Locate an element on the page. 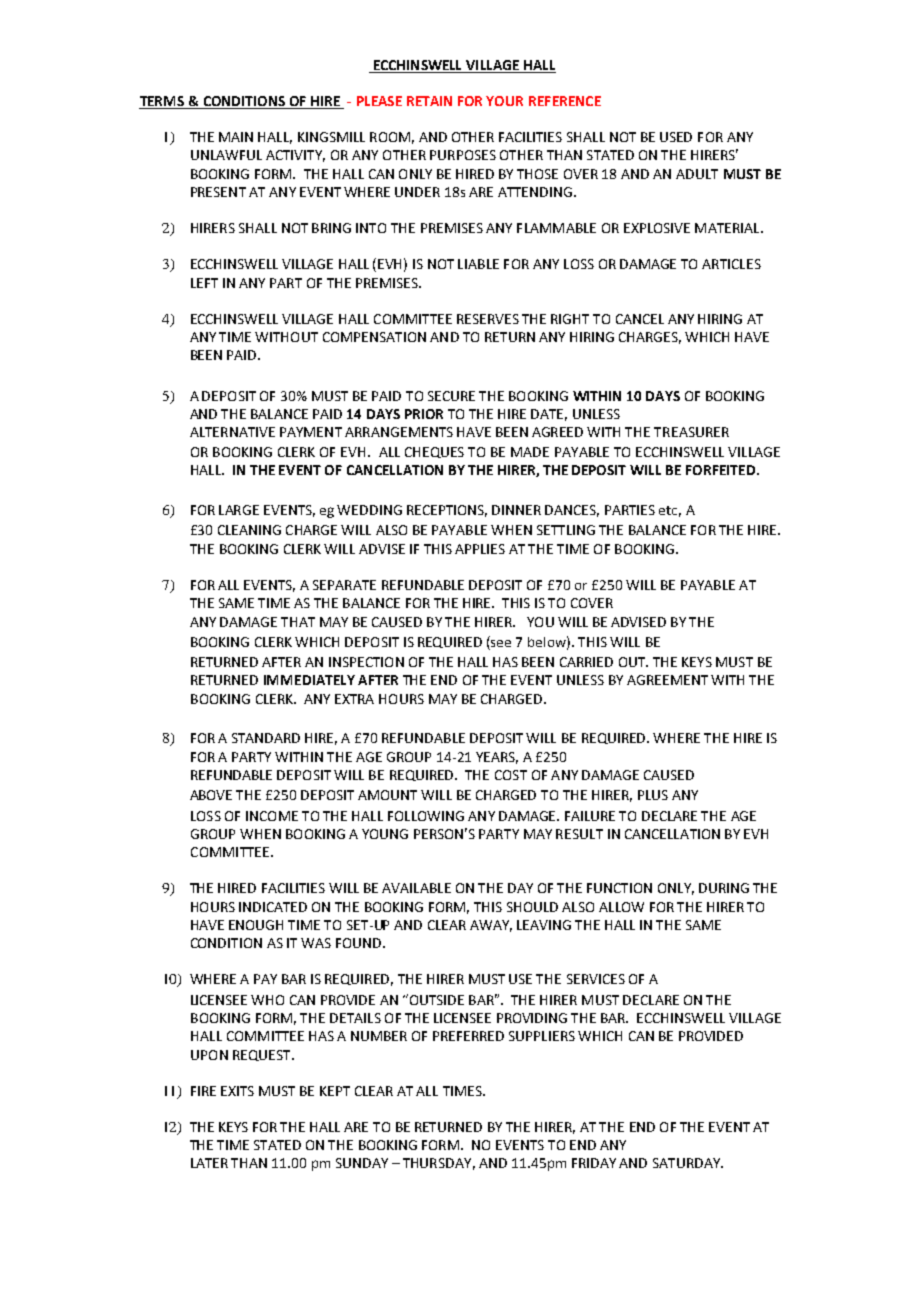 This document has width=924, height=1309. MAIN is located at coordinates (236, 137).
